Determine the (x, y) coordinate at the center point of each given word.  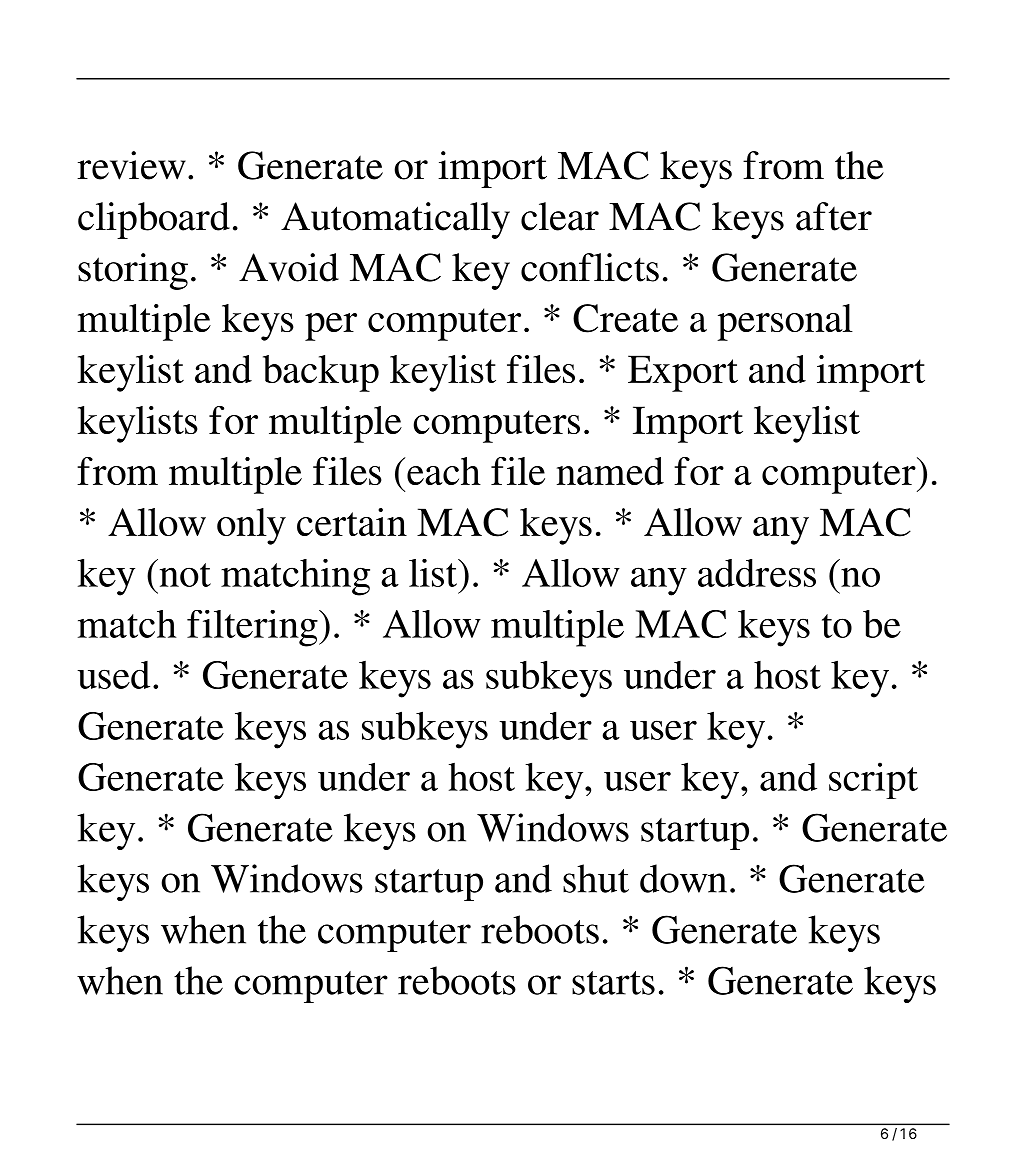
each (444, 471)
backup (321, 373)
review (131, 165)
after (834, 216)
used (113, 675)
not (184, 573)
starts (613, 983)
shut (596, 878)
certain (352, 522)
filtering (253, 628)
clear (560, 216)
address (757, 573)
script (873, 780)
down (683, 878)
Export (683, 373)
